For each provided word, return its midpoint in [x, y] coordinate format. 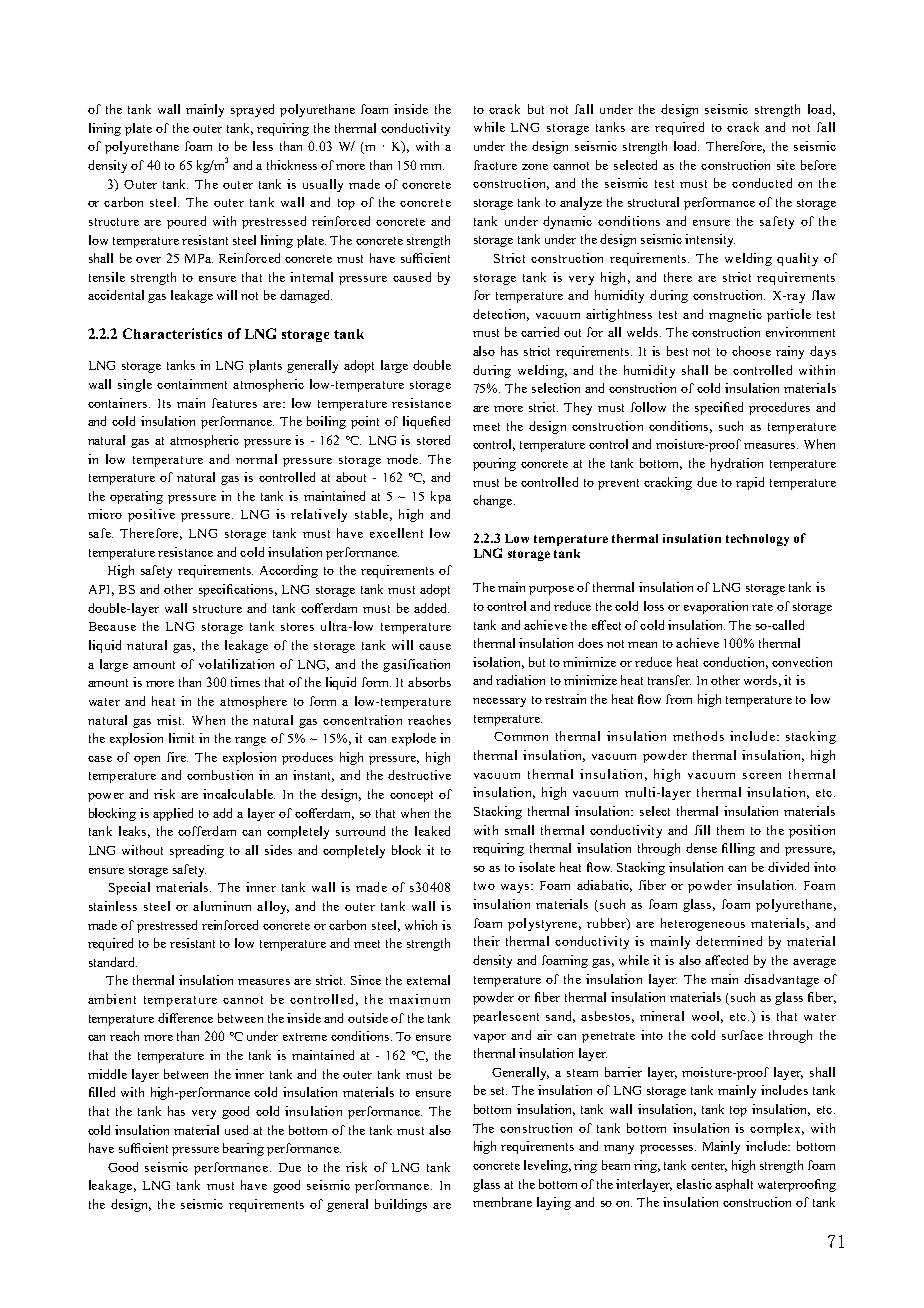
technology [757, 540]
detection [501, 315]
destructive [419, 775]
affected [726, 960]
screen [762, 776]
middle [107, 1074]
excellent [396, 533]
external [428, 980]
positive [151, 515]
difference [185, 1018]
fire [177, 757]
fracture [495, 165]
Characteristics [172, 333]
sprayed [252, 110]
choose [751, 351]
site [786, 165]
